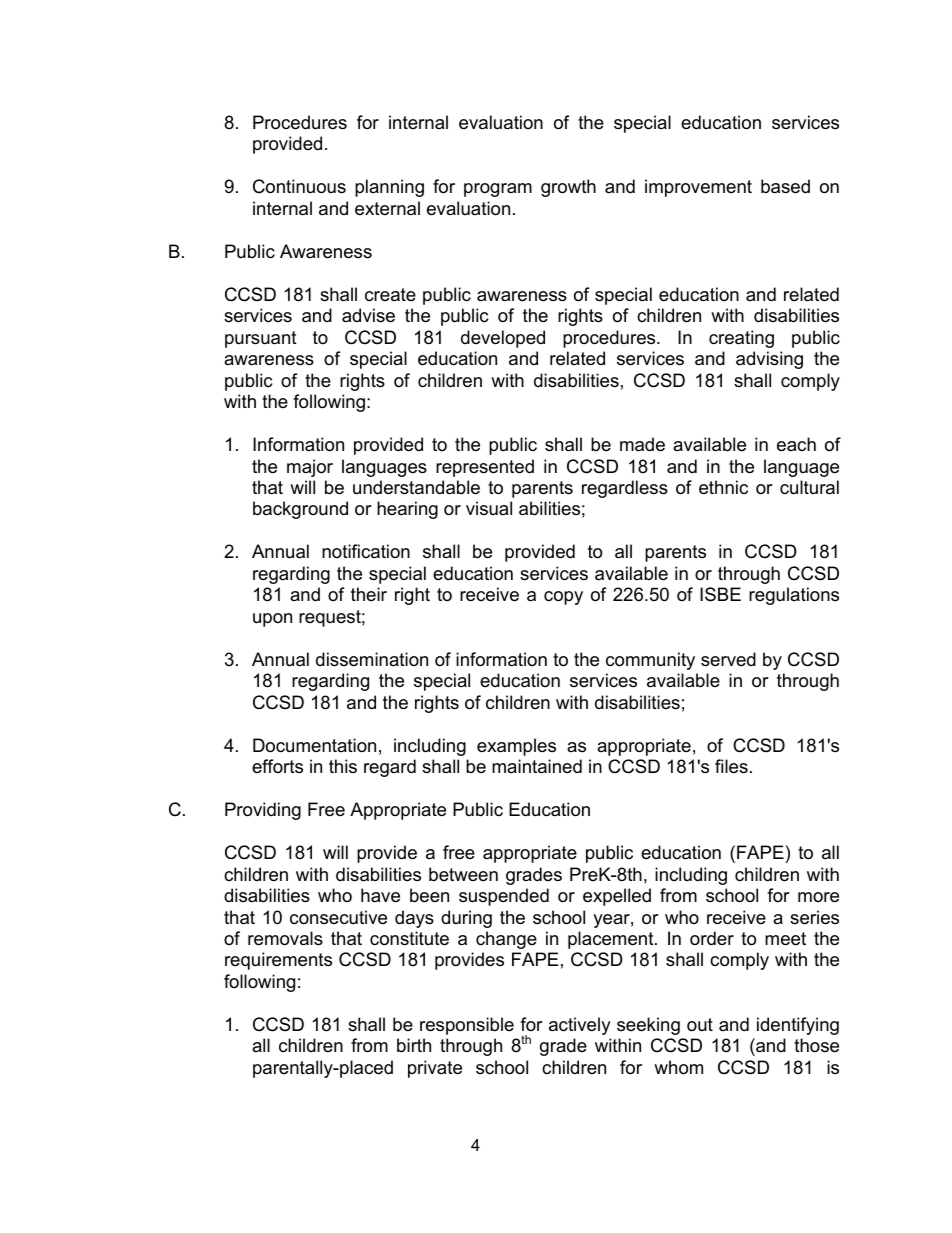 The height and width of the screenshot is (1233, 952). What do you see at coordinates (263, 811) in the screenshot?
I see `Providing` at bounding box center [263, 811].
